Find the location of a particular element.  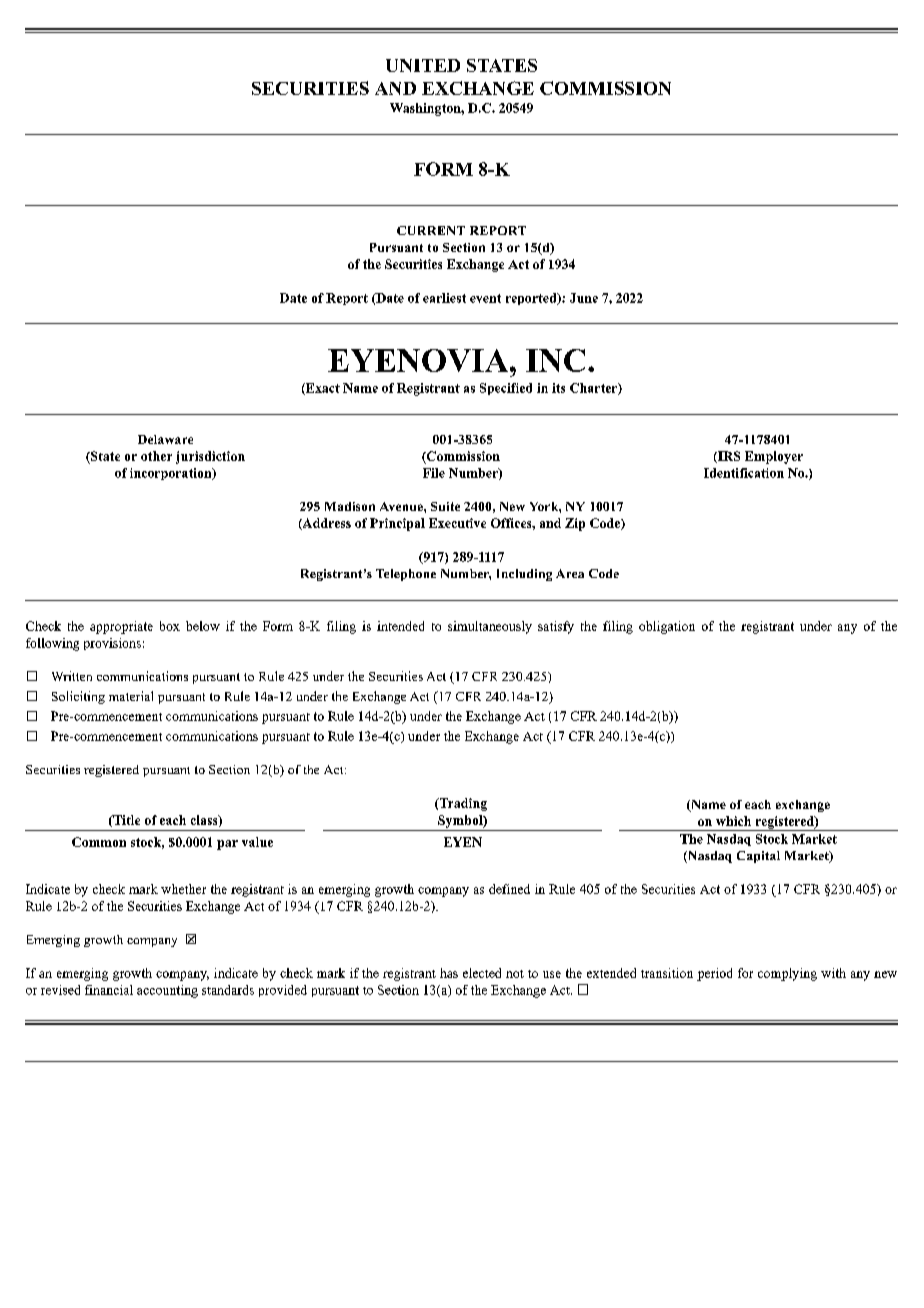

Executive is located at coordinates (457, 523).
